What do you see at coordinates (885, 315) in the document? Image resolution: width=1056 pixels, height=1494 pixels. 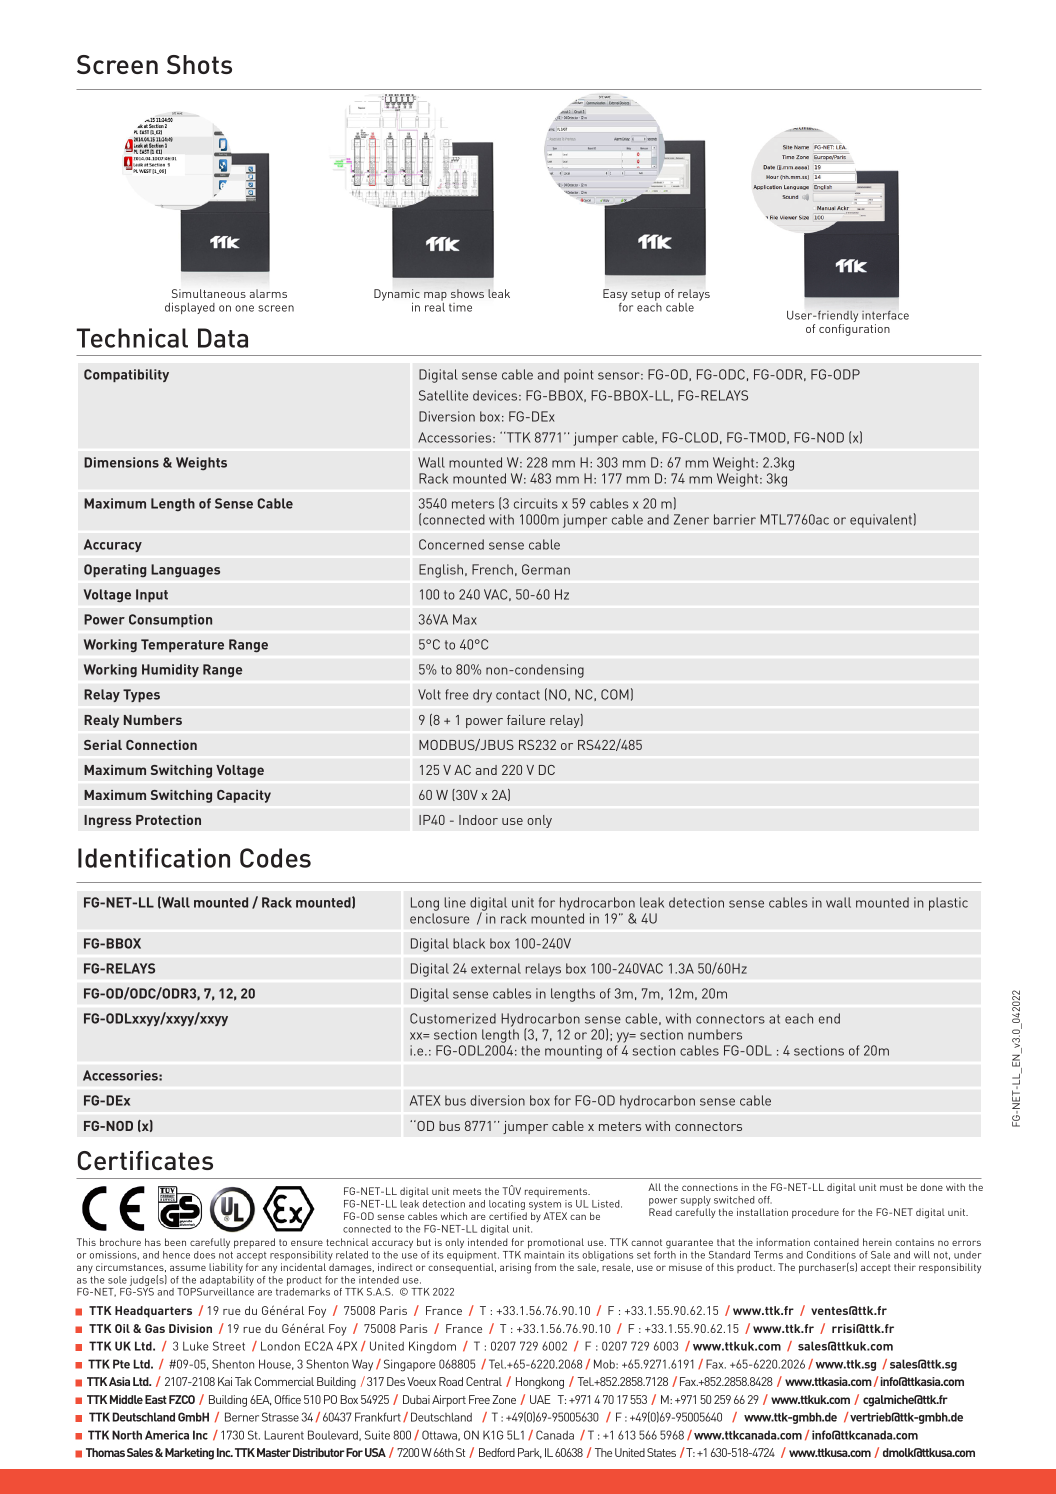 I see `interface` at bounding box center [885, 315].
